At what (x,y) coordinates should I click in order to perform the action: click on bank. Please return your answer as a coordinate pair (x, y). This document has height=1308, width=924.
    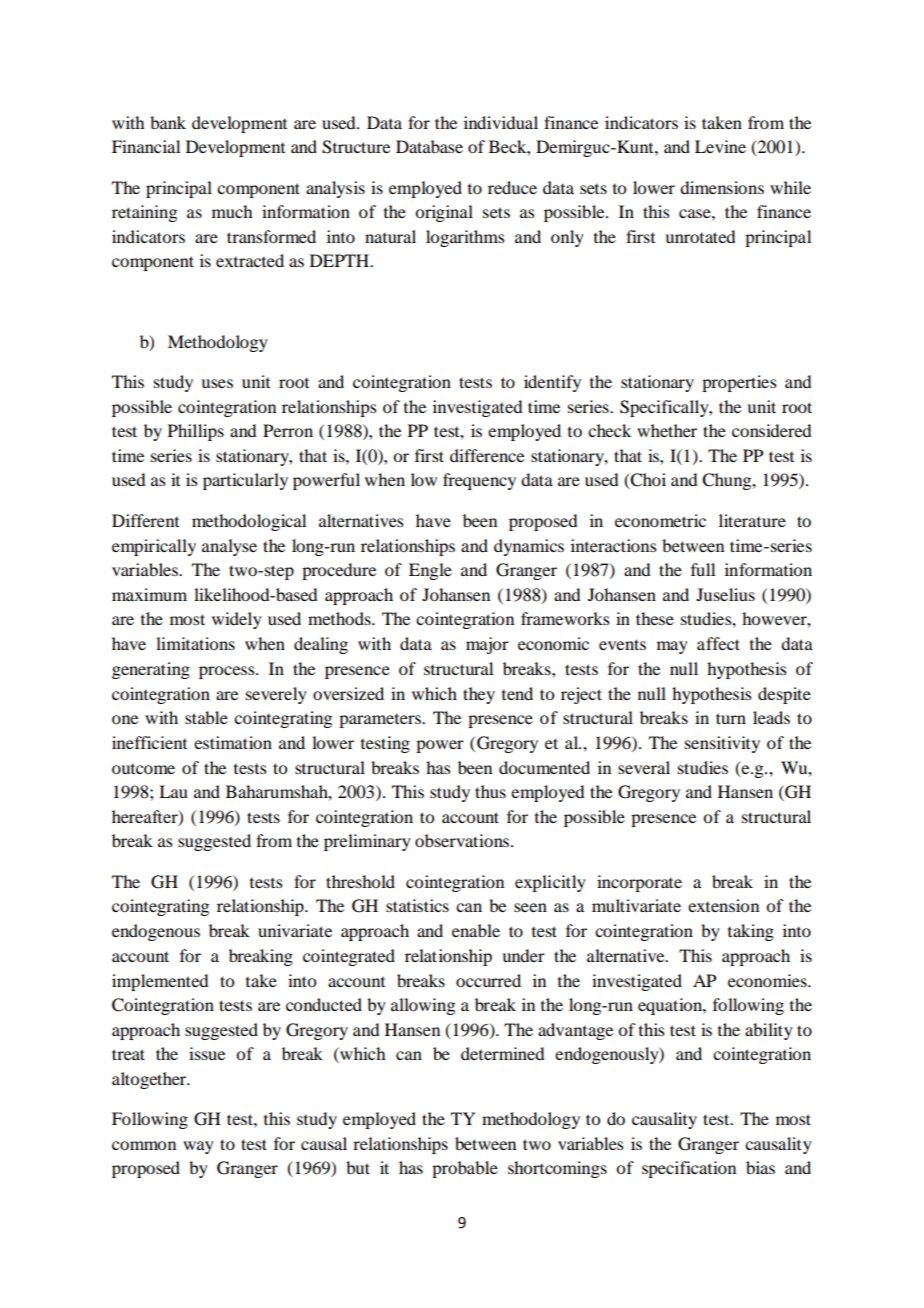
    Looking at the image, I should click on (168, 122).
